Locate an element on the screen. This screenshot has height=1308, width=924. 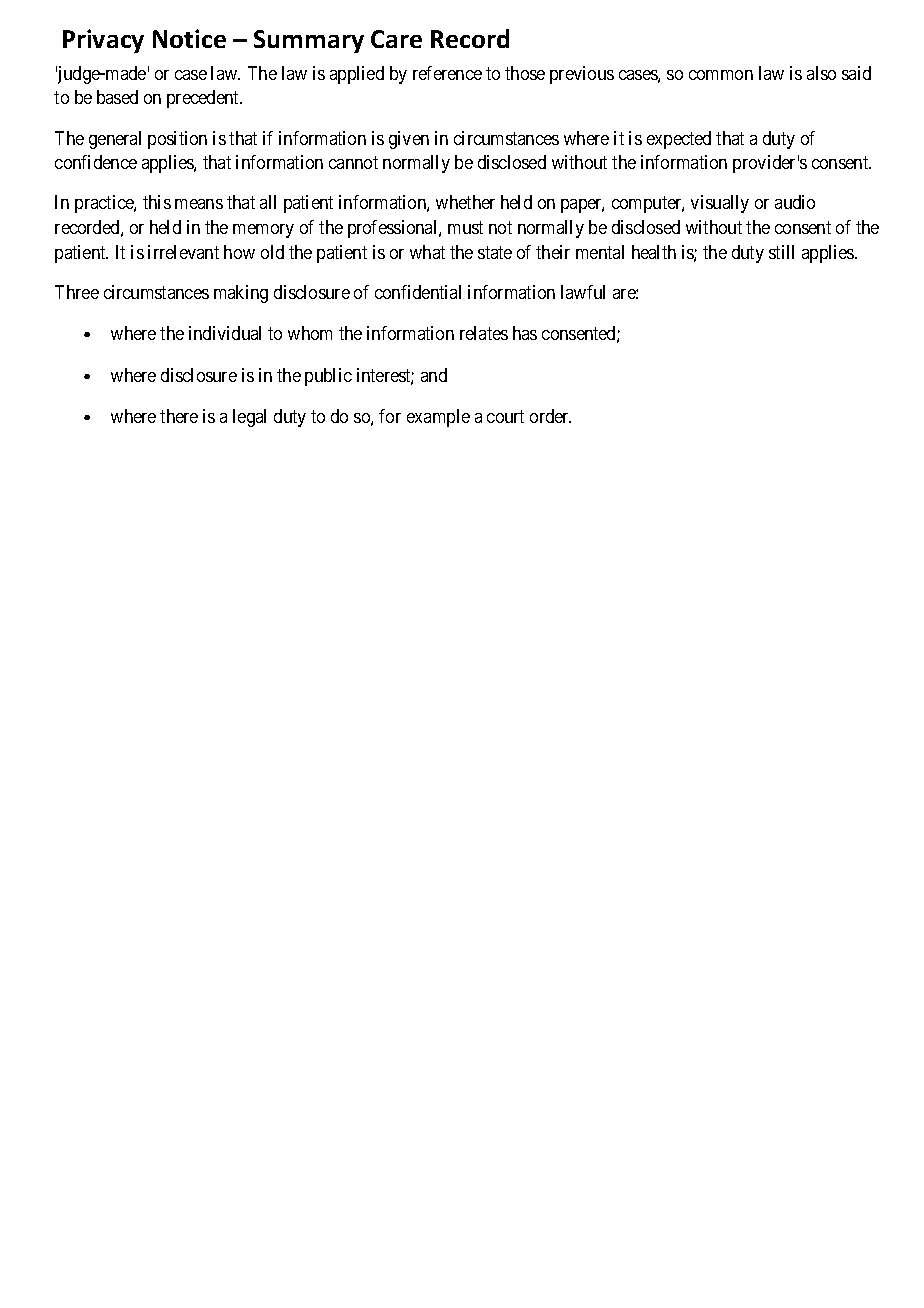
audio is located at coordinates (795, 202).
